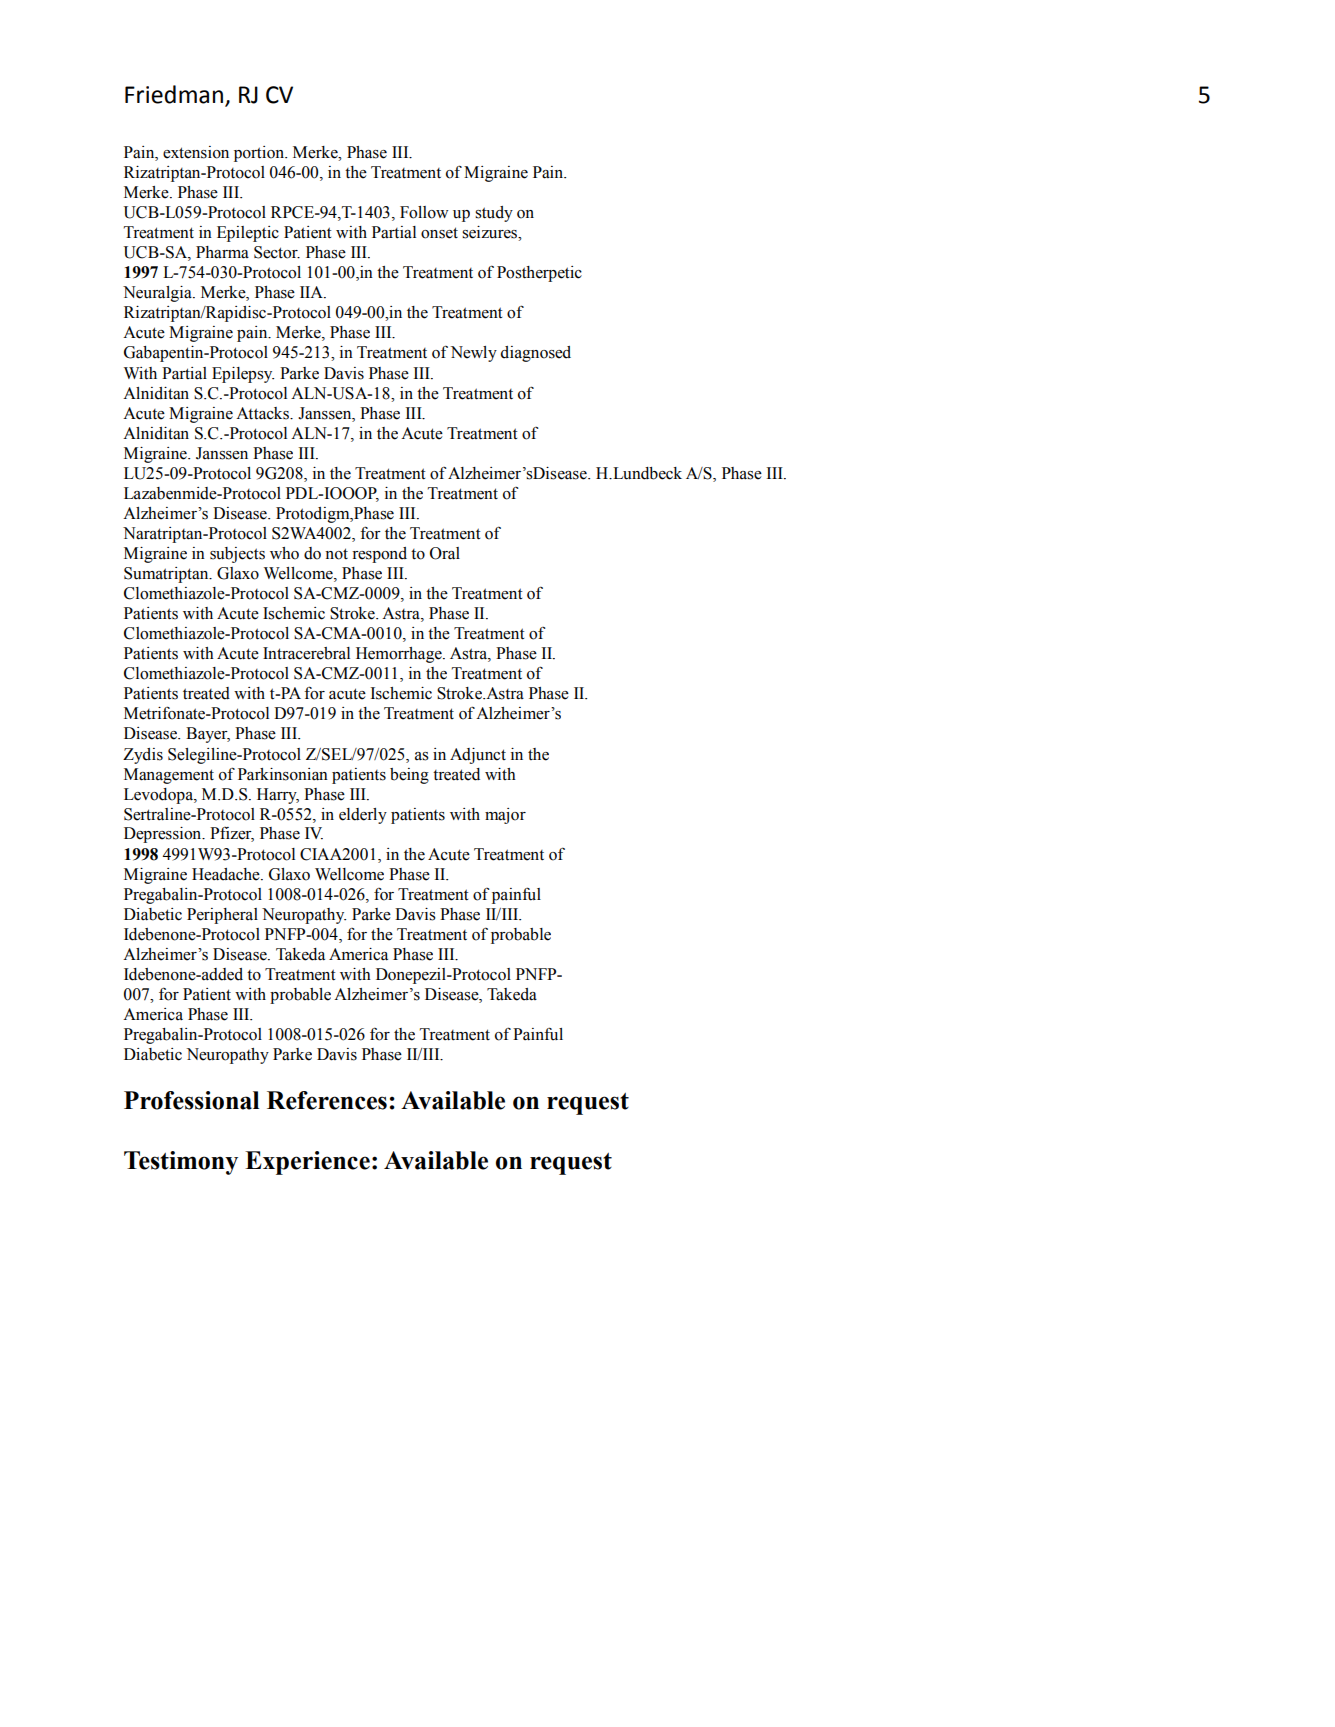  What do you see at coordinates (336, 554) in the screenshot?
I see `not` at bounding box center [336, 554].
